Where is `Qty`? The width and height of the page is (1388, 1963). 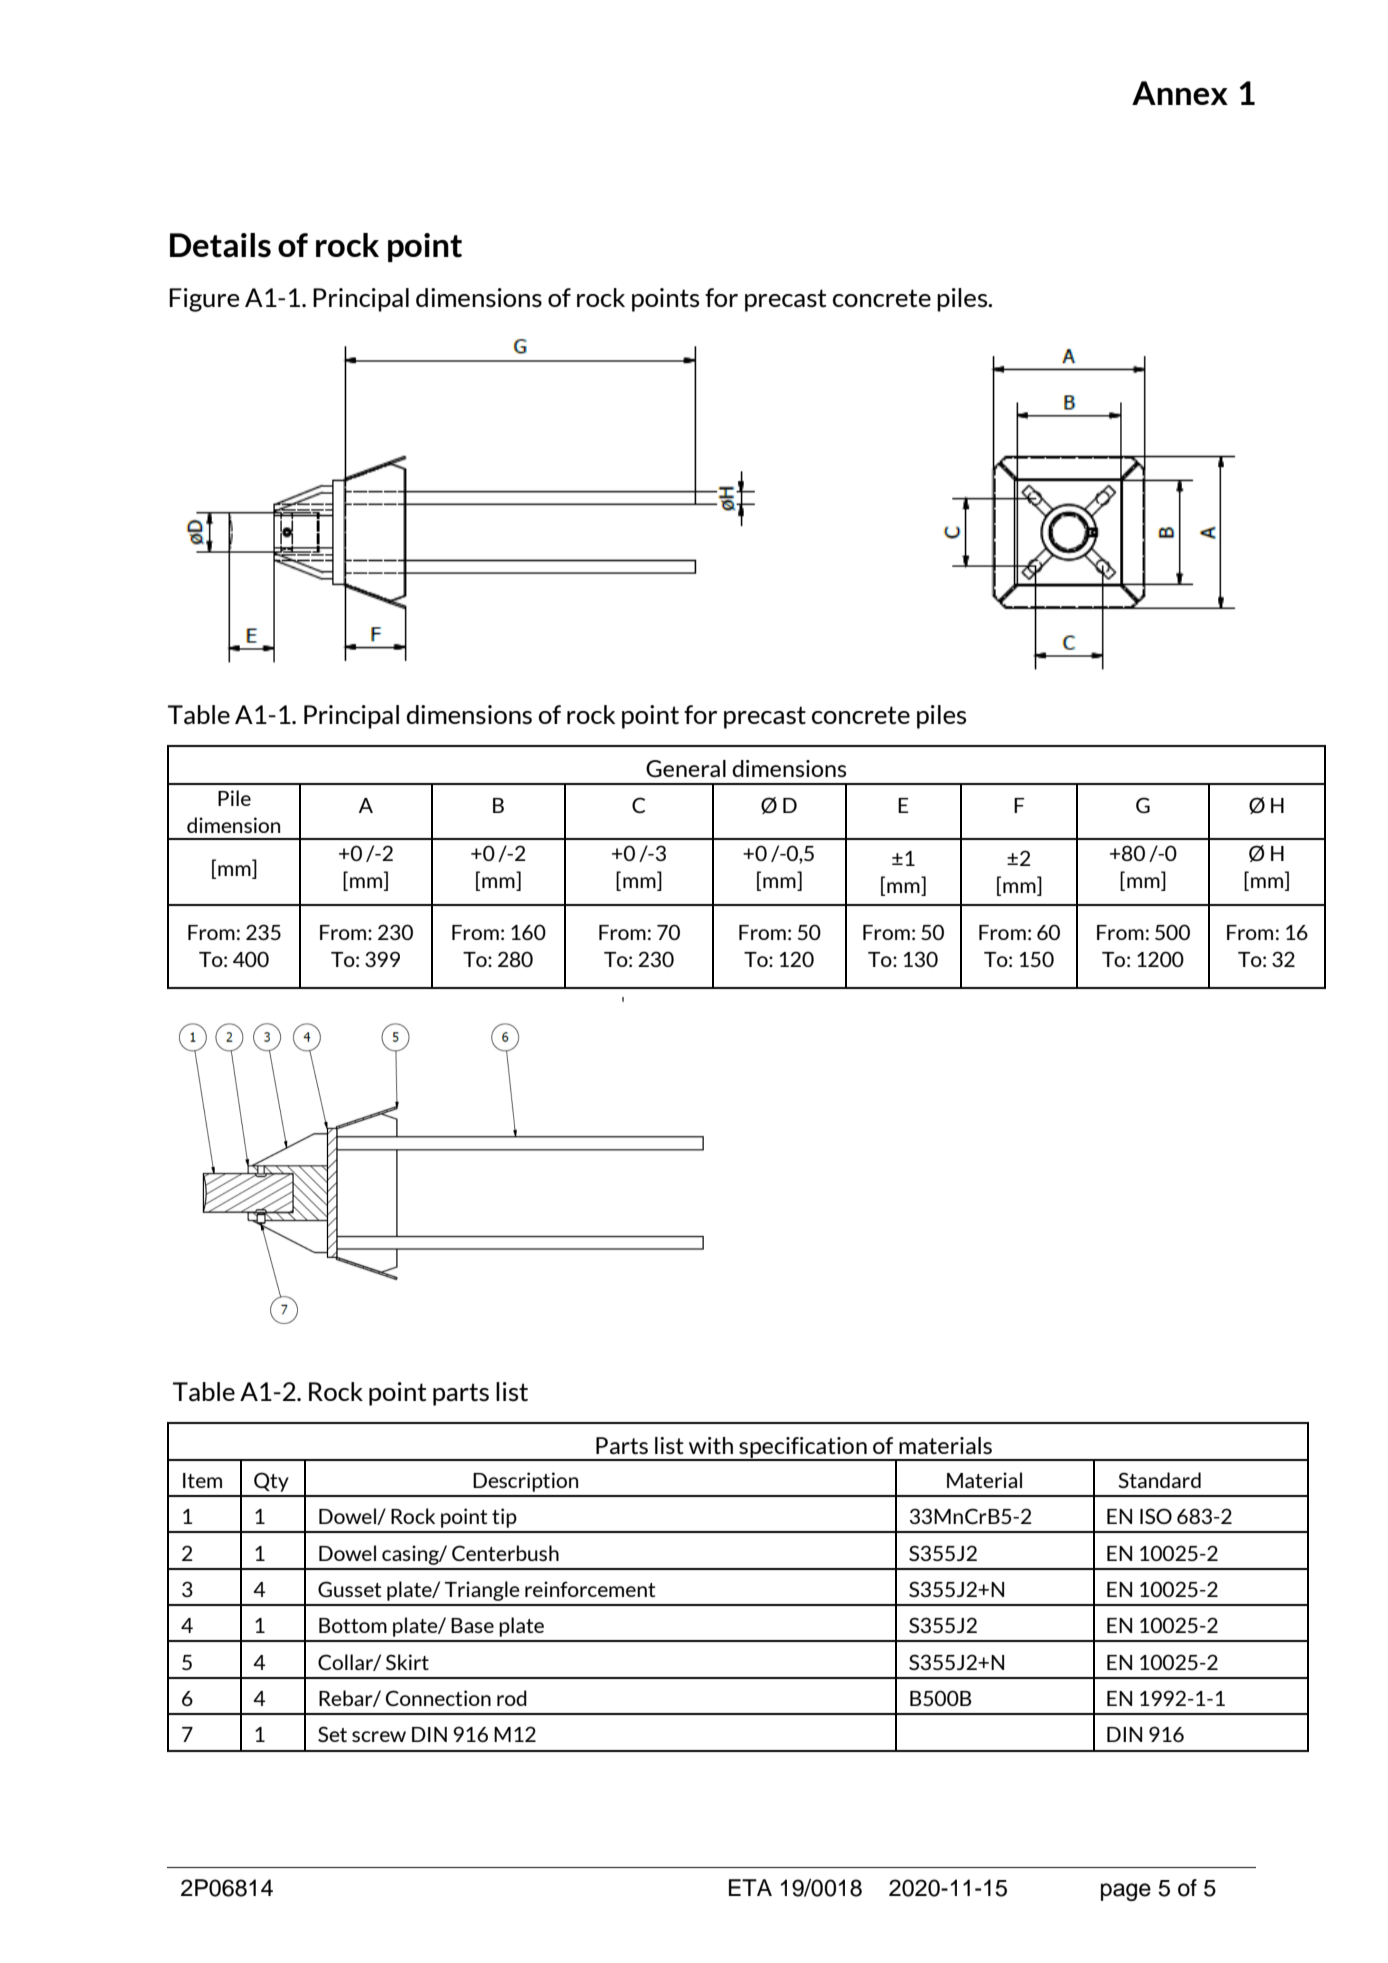 Qty is located at coordinates (271, 1482).
